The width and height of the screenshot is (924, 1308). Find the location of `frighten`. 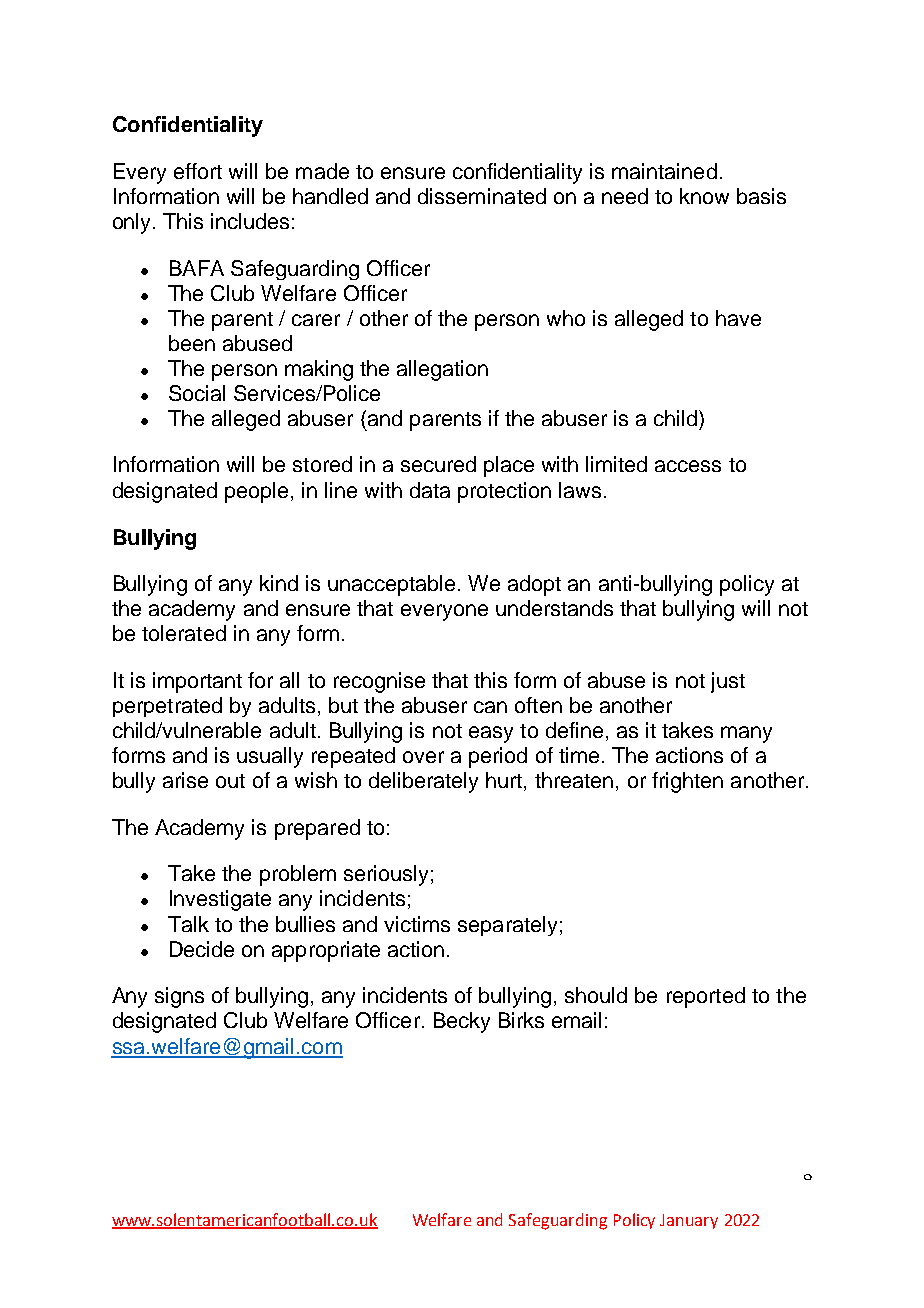

frighten is located at coordinates (687, 782).
